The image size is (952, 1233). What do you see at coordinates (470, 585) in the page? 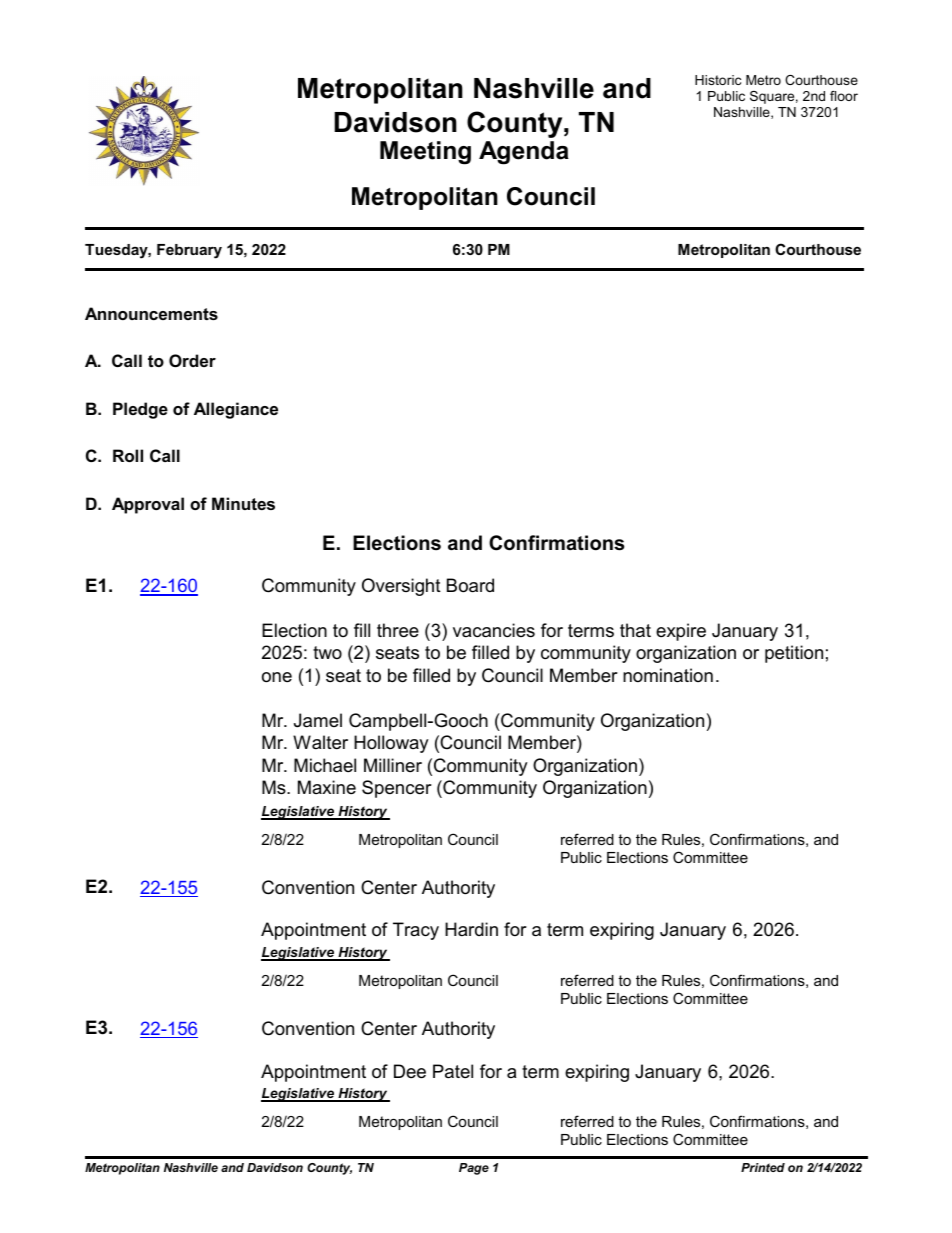
I see `Board` at bounding box center [470, 585].
